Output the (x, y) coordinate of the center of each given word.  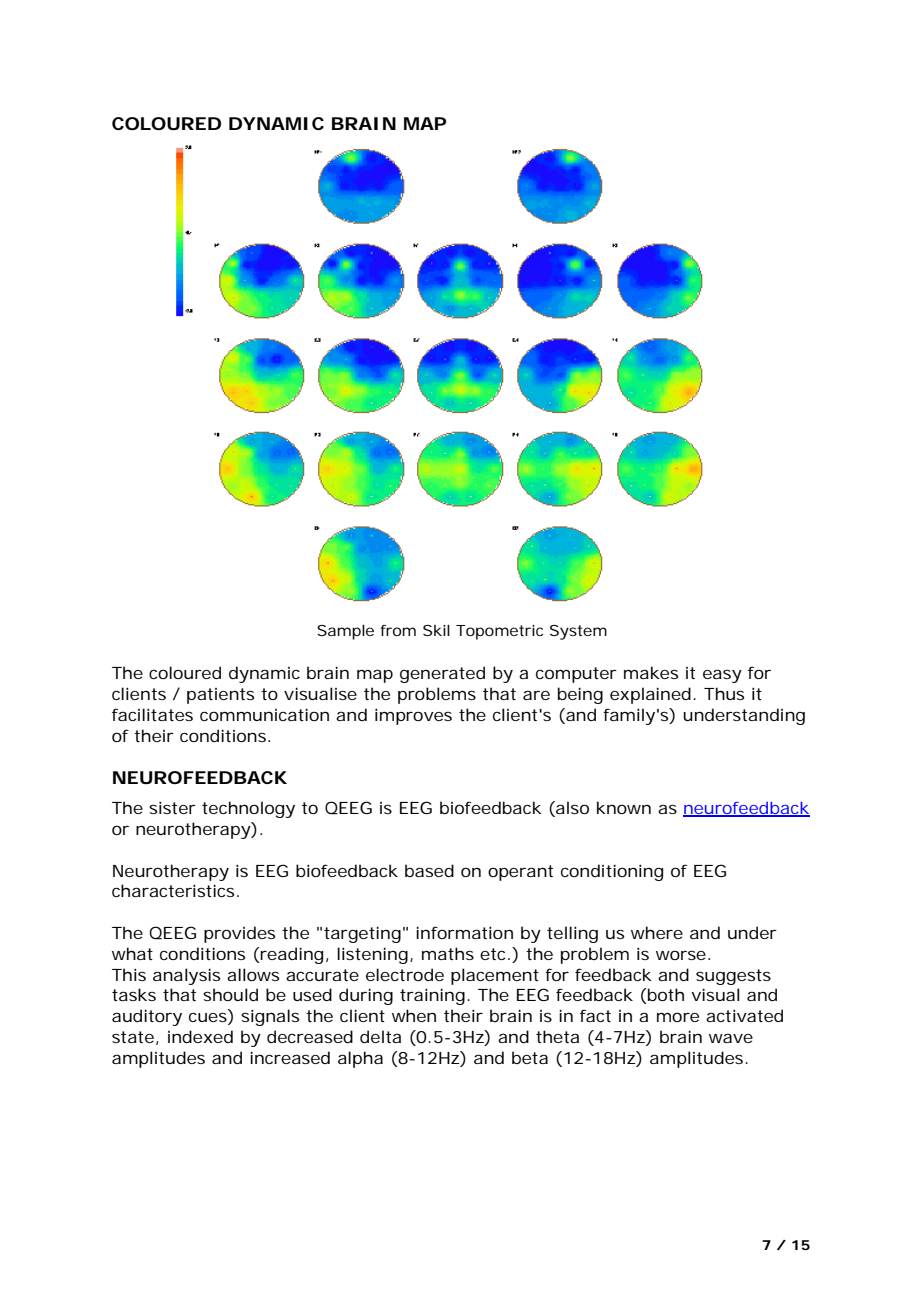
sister (172, 807)
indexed (200, 1036)
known (624, 807)
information (464, 932)
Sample (345, 632)
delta (380, 1036)
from (398, 630)
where (657, 932)
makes (651, 672)
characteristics (175, 890)
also (571, 809)
